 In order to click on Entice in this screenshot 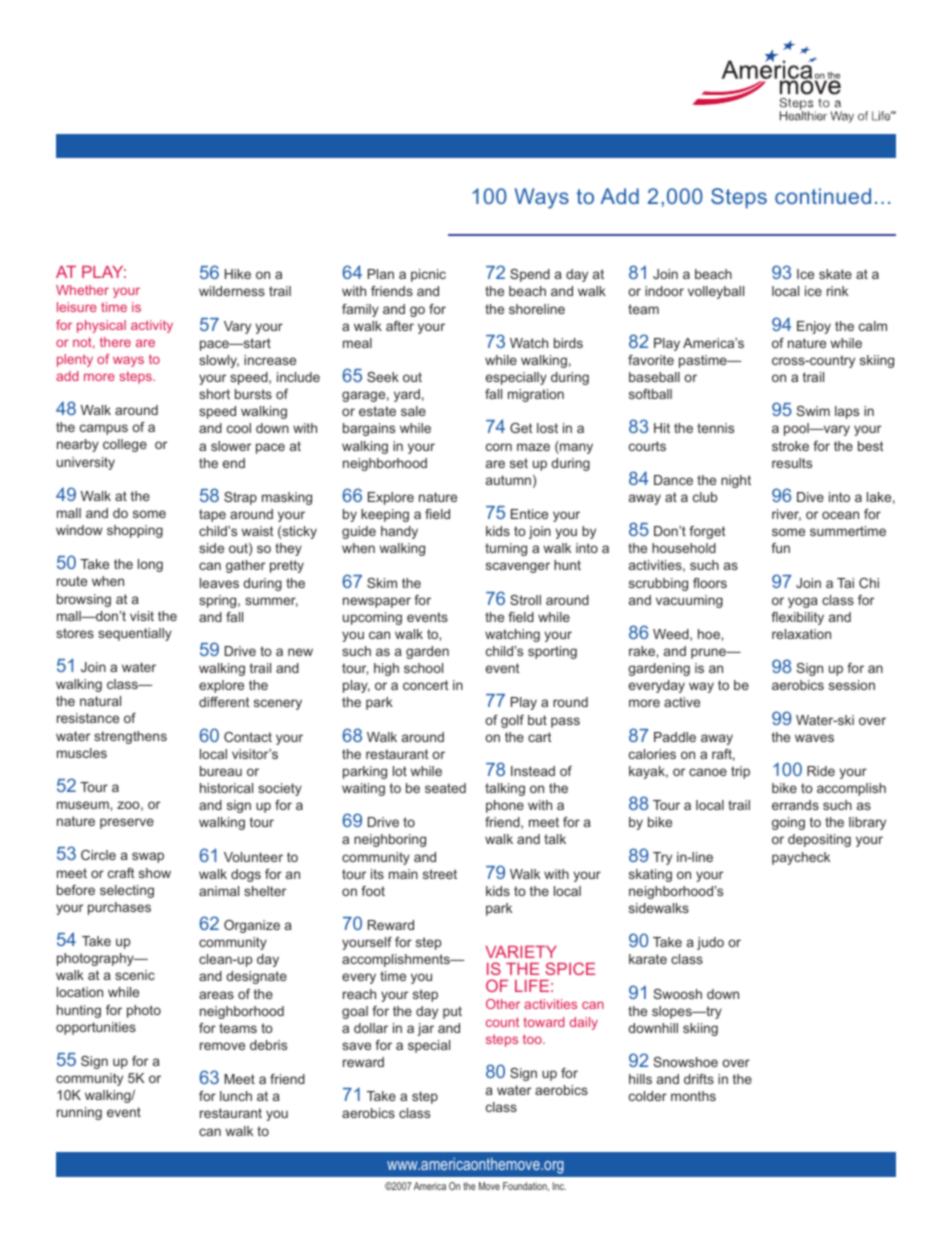, I will do `click(529, 514)`.
